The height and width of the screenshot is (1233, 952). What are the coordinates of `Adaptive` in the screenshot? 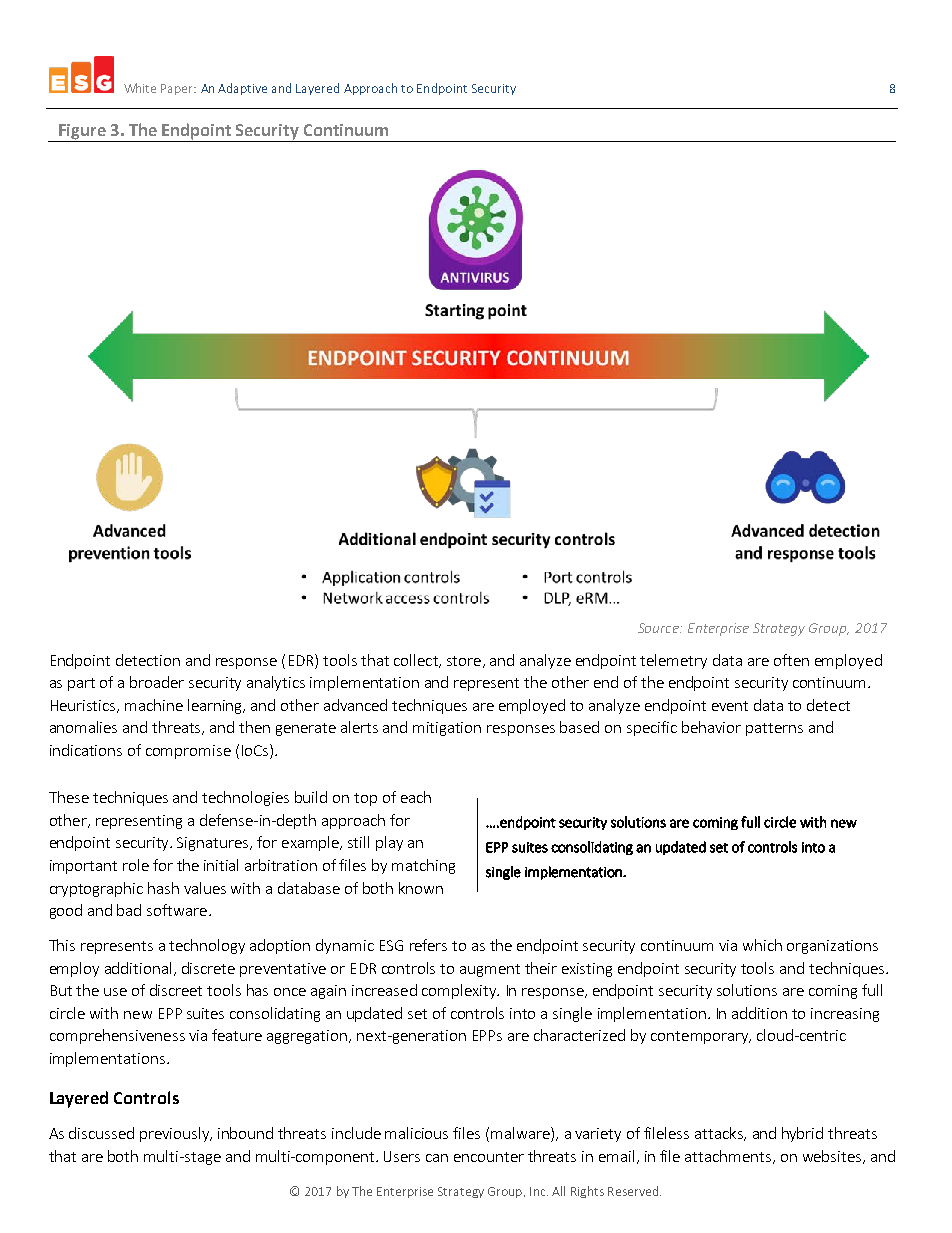 It's located at (242, 89).
